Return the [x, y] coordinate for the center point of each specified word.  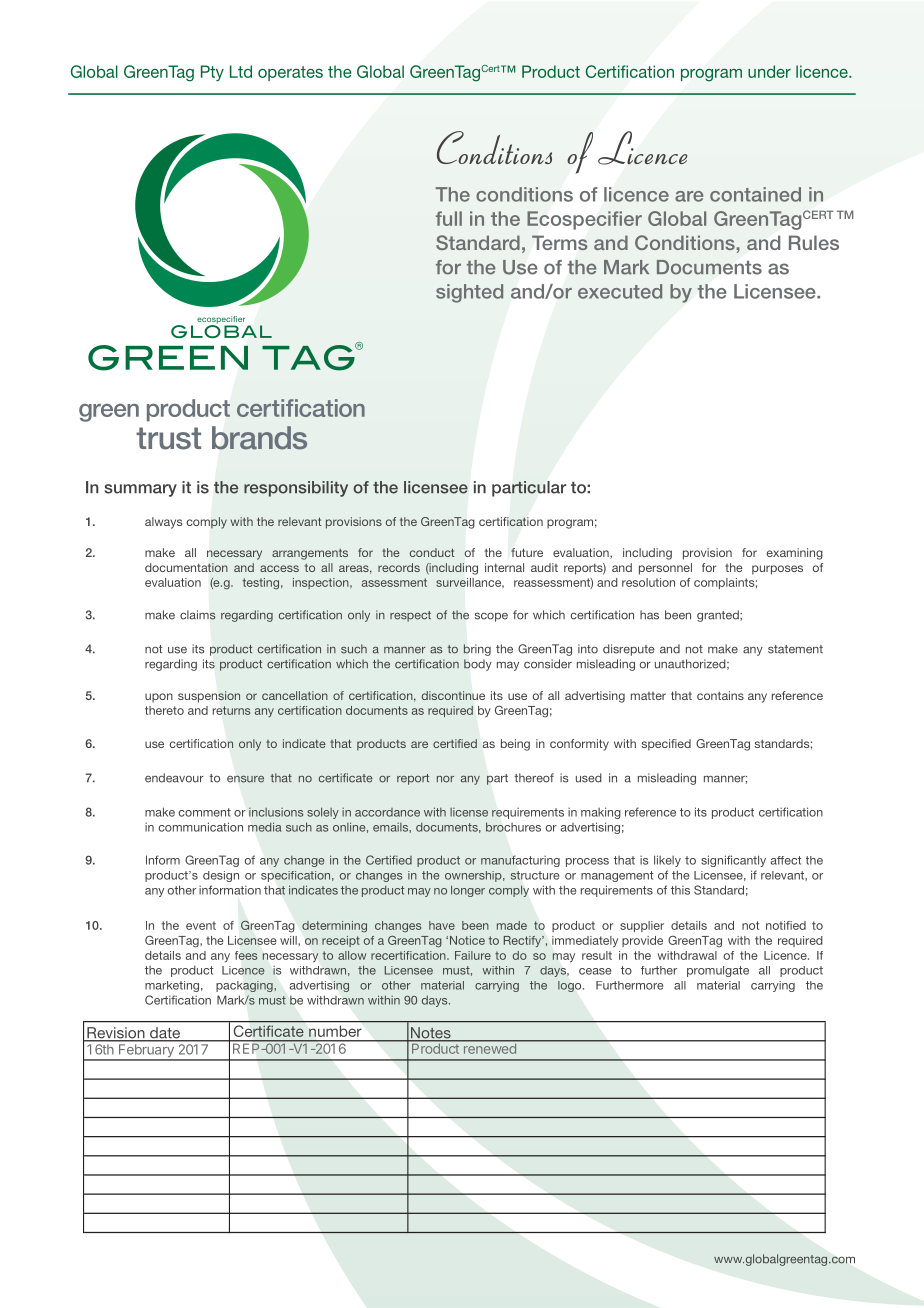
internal [504, 567]
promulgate [718, 971]
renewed [489, 1047]
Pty [212, 73]
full [449, 218]
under [769, 71]
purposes [777, 570]
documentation [186, 567]
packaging [245, 986]
